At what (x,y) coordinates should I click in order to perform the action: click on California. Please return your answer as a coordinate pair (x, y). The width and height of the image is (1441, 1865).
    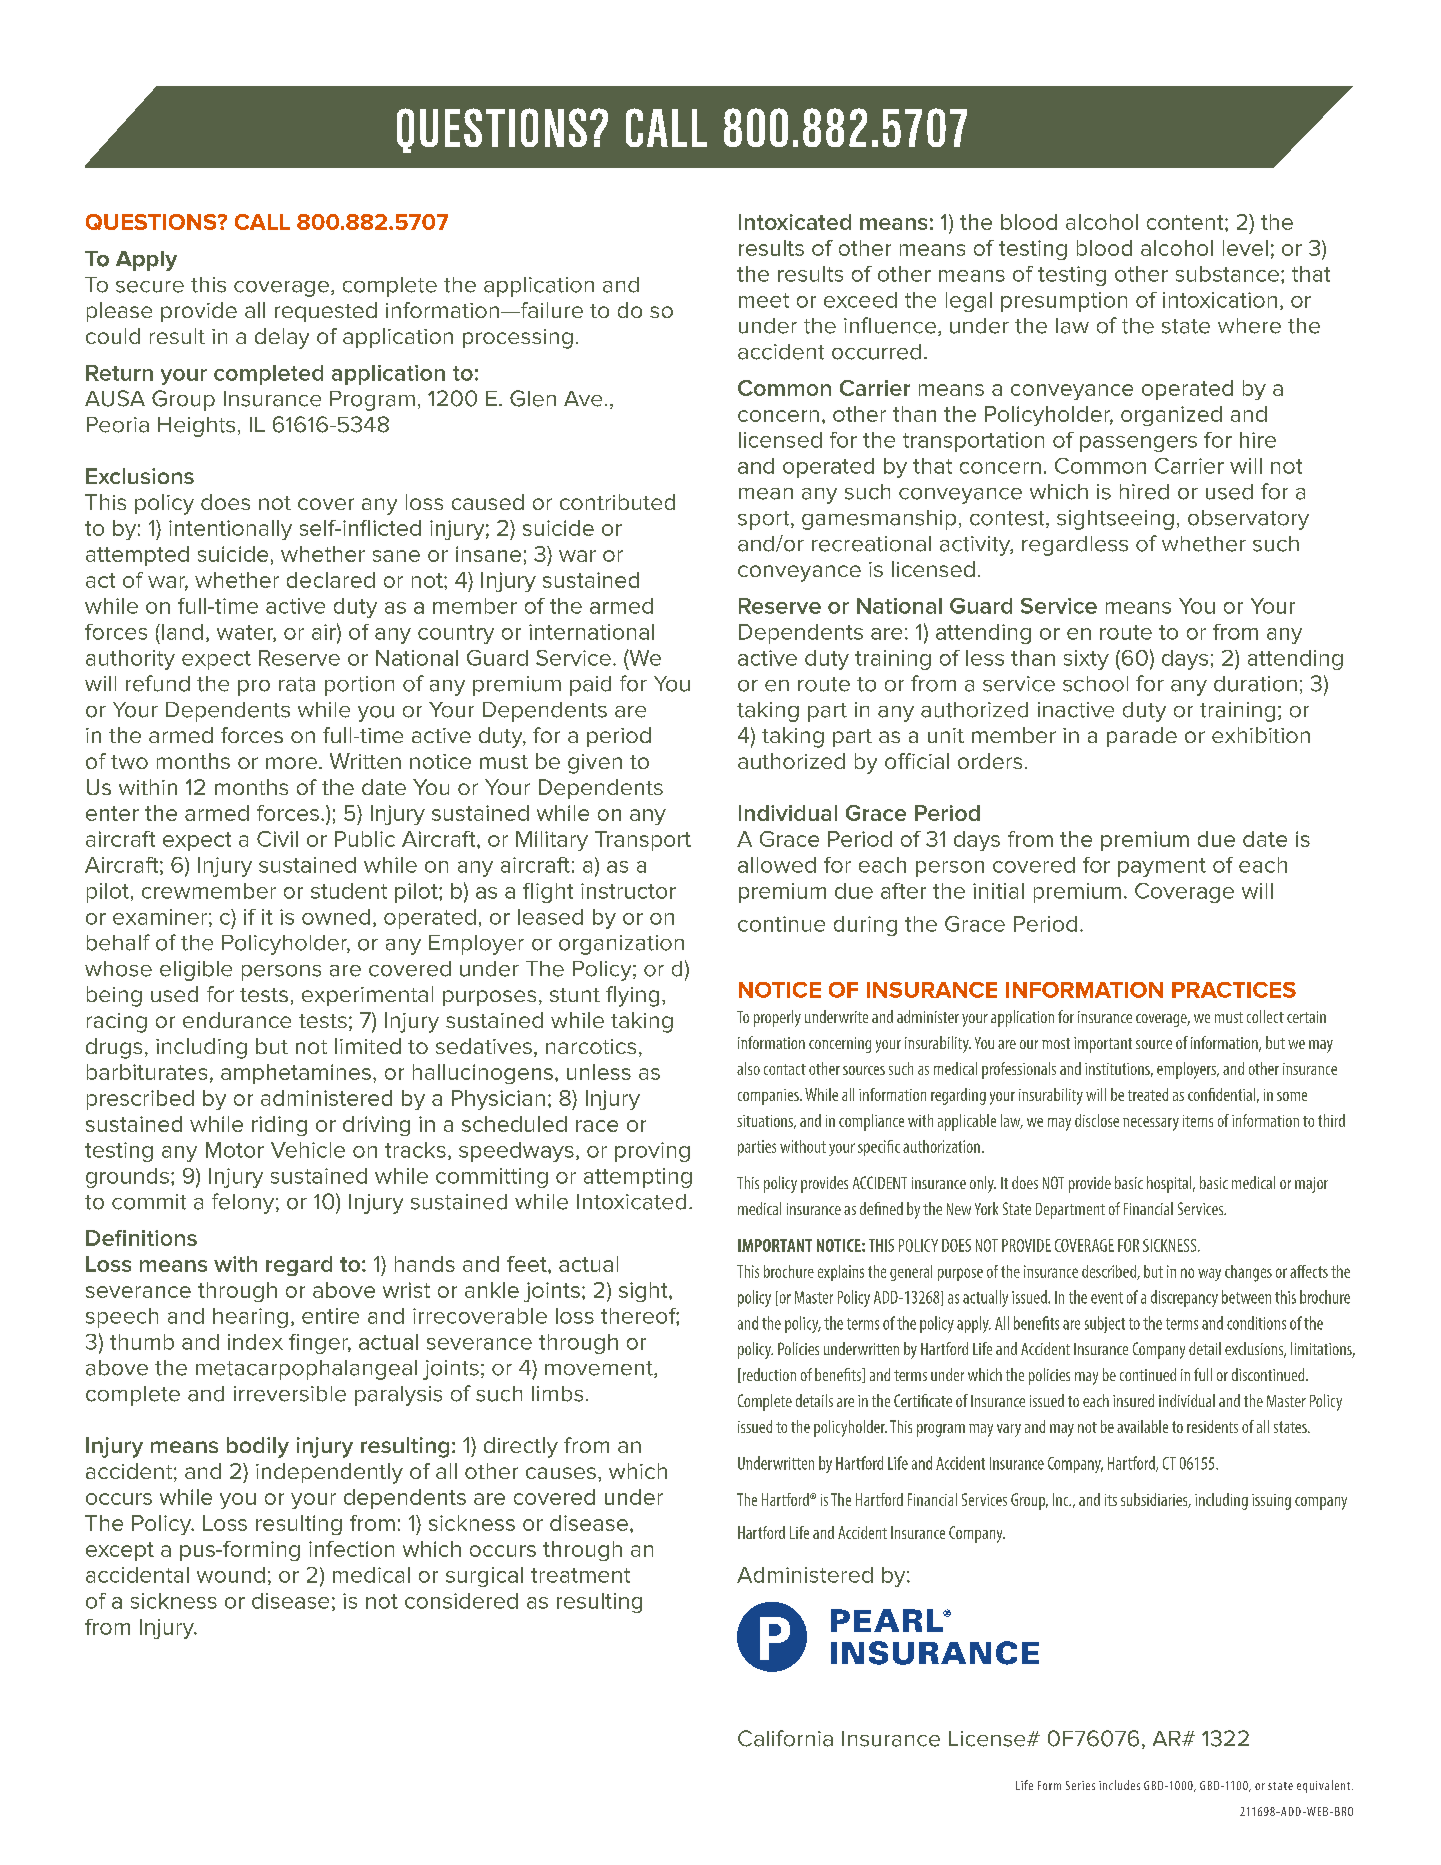
    Looking at the image, I should click on (785, 1738).
